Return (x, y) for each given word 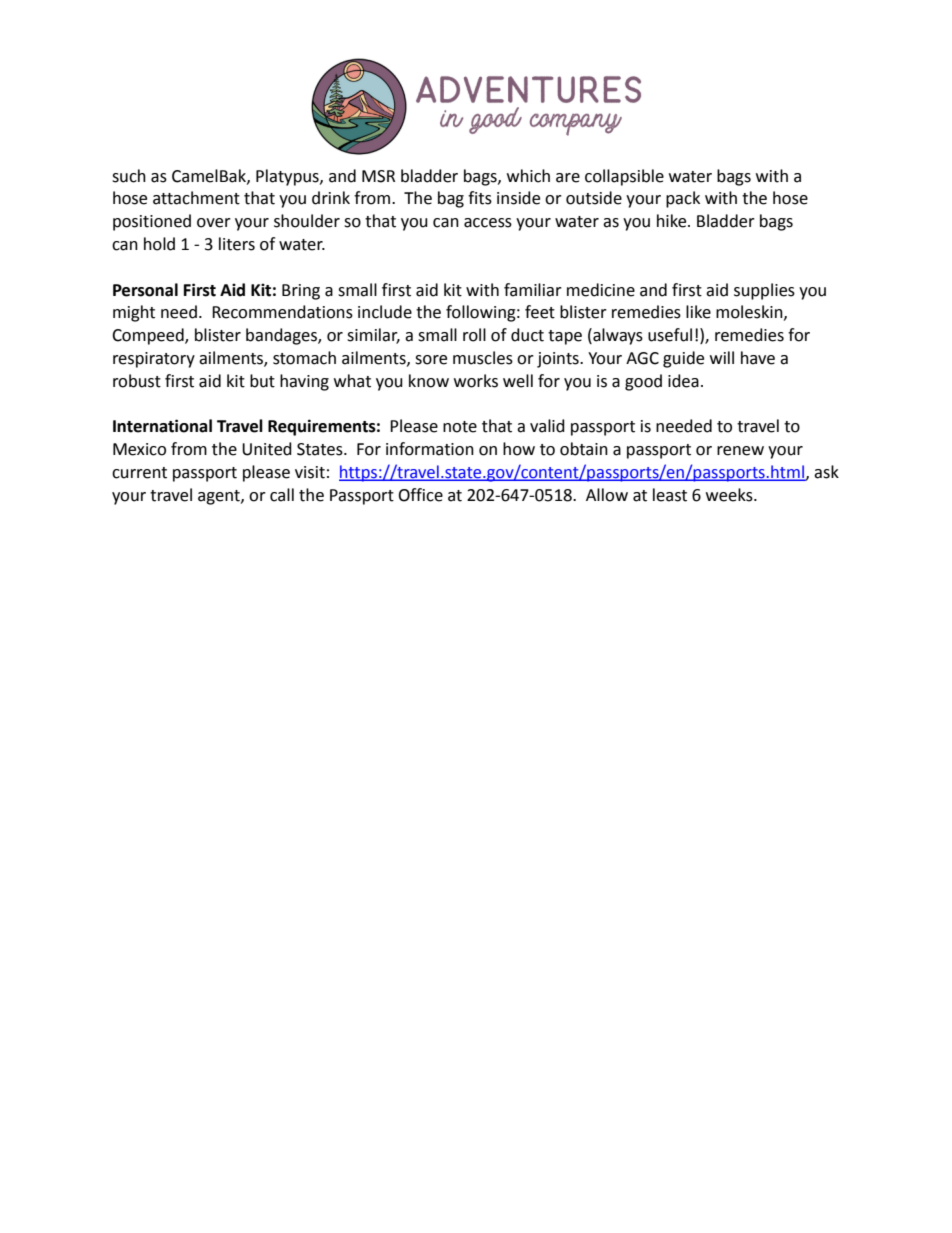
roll (474, 335)
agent (220, 497)
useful (670, 335)
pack (683, 199)
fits (480, 198)
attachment (196, 198)
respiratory (154, 360)
